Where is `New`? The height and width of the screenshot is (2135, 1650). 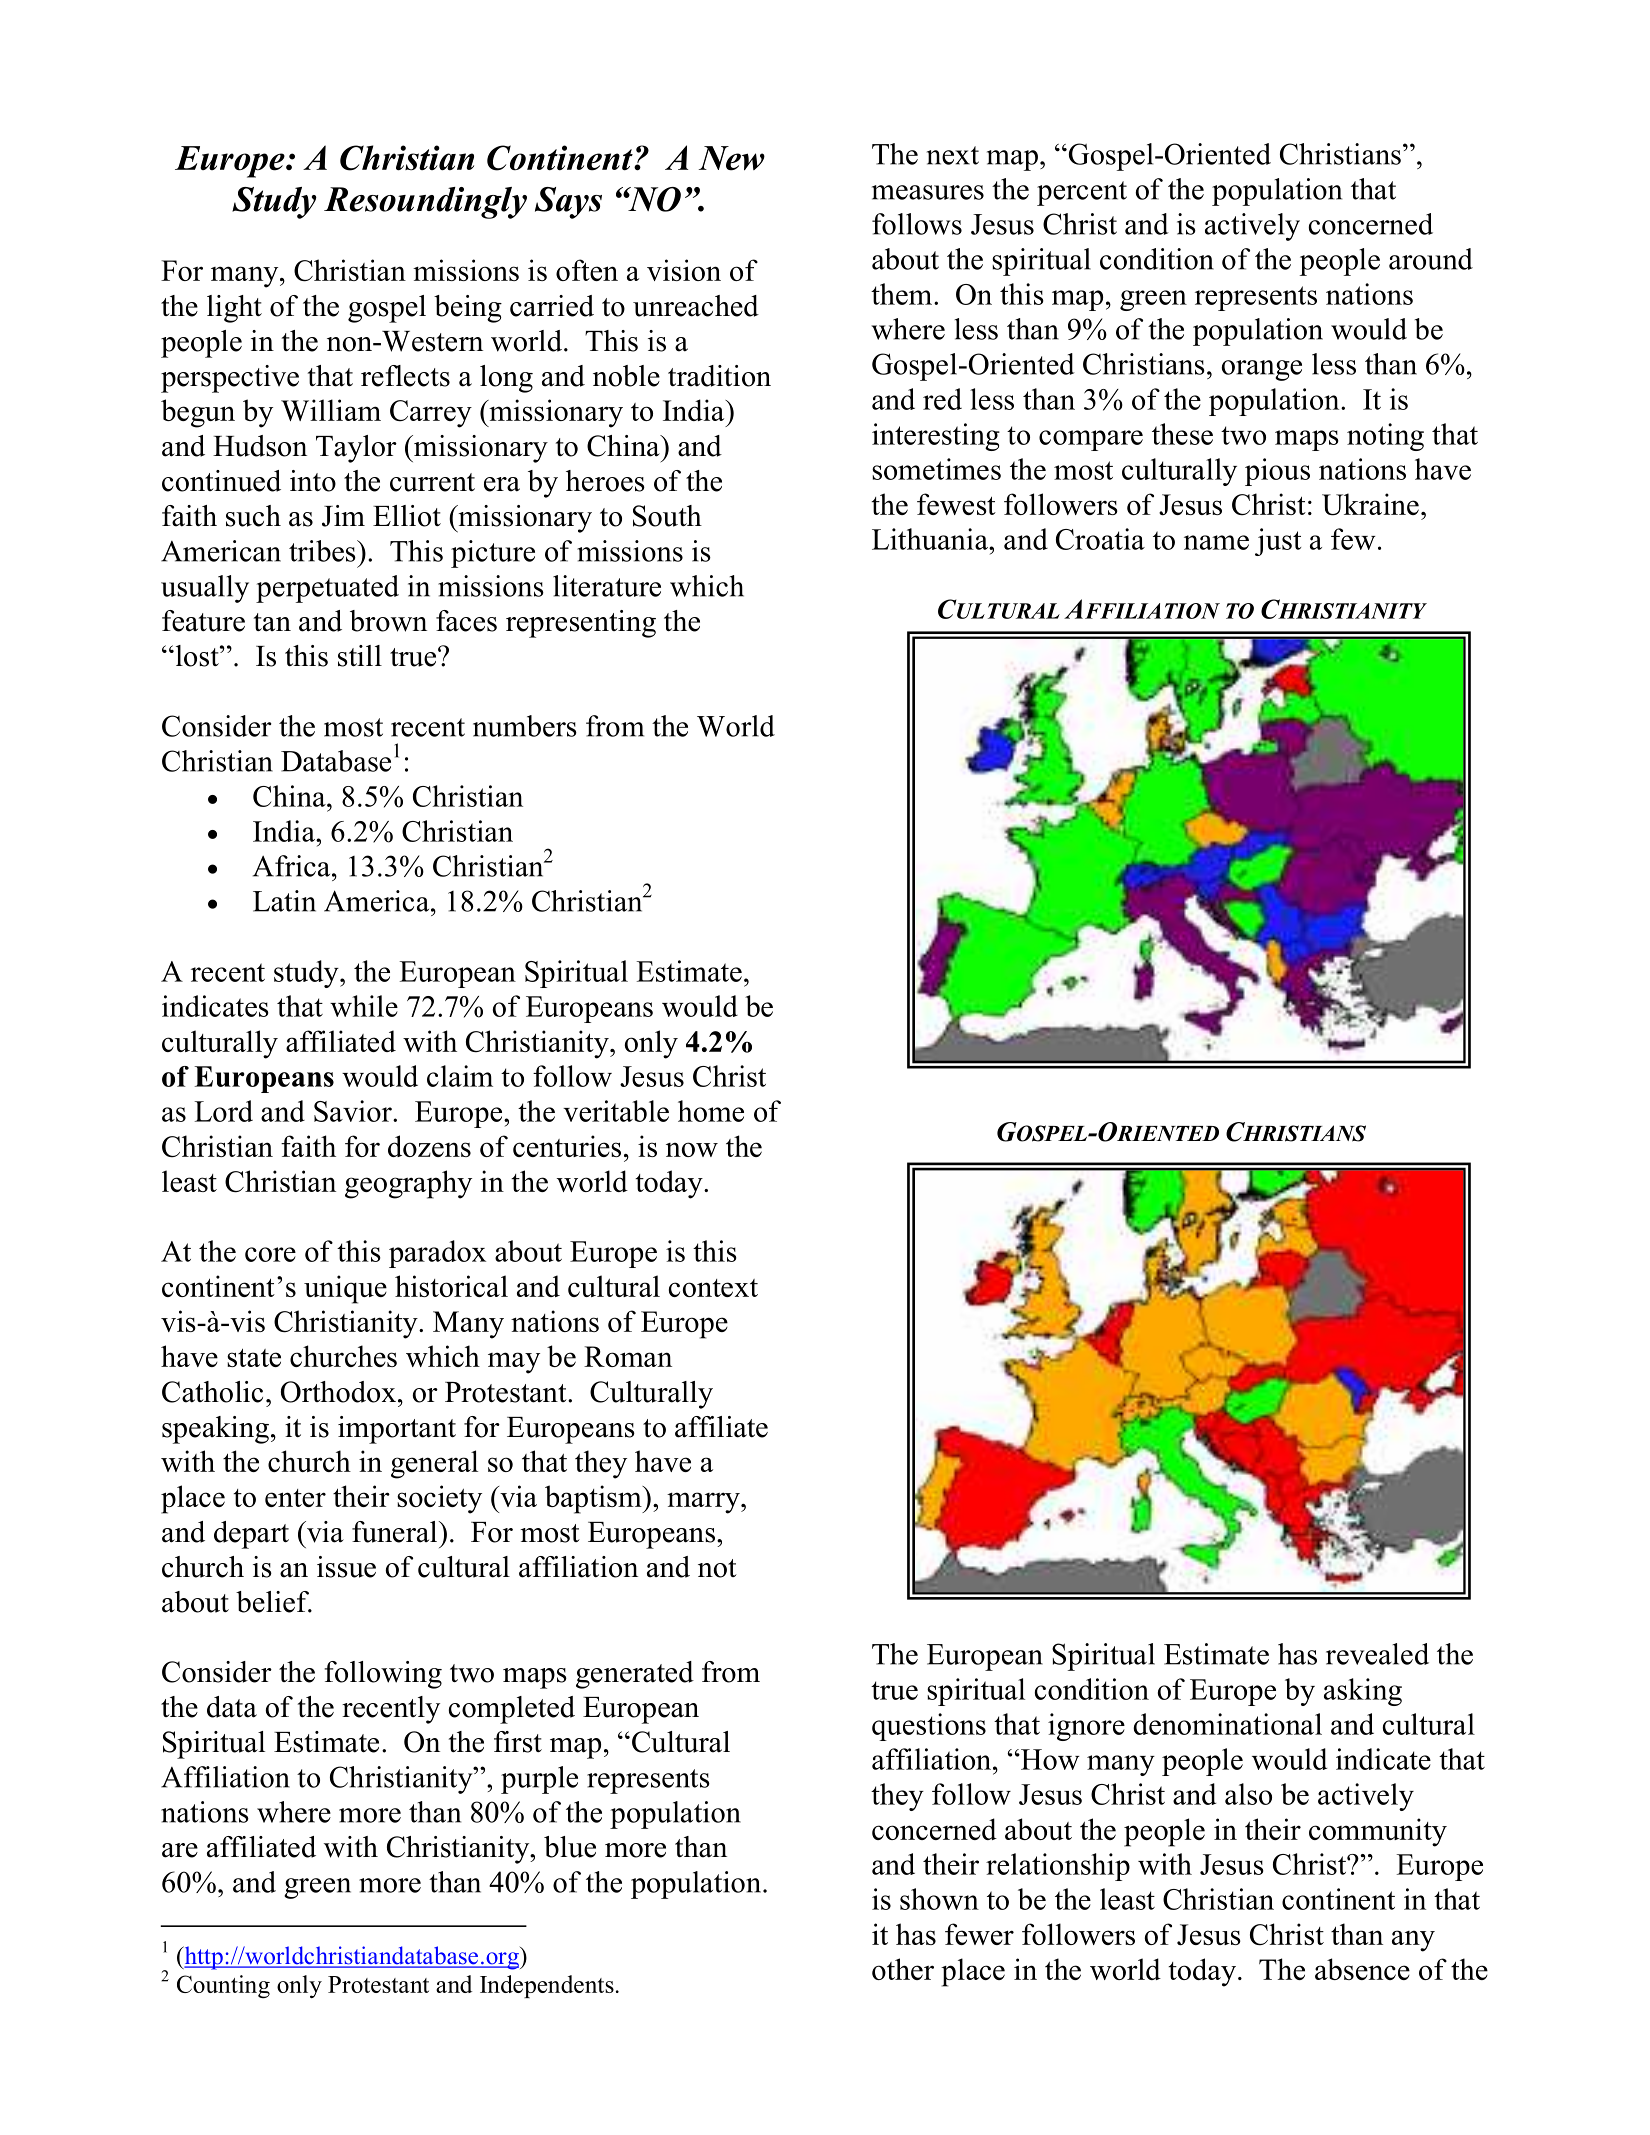
New is located at coordinates (732, 158).
